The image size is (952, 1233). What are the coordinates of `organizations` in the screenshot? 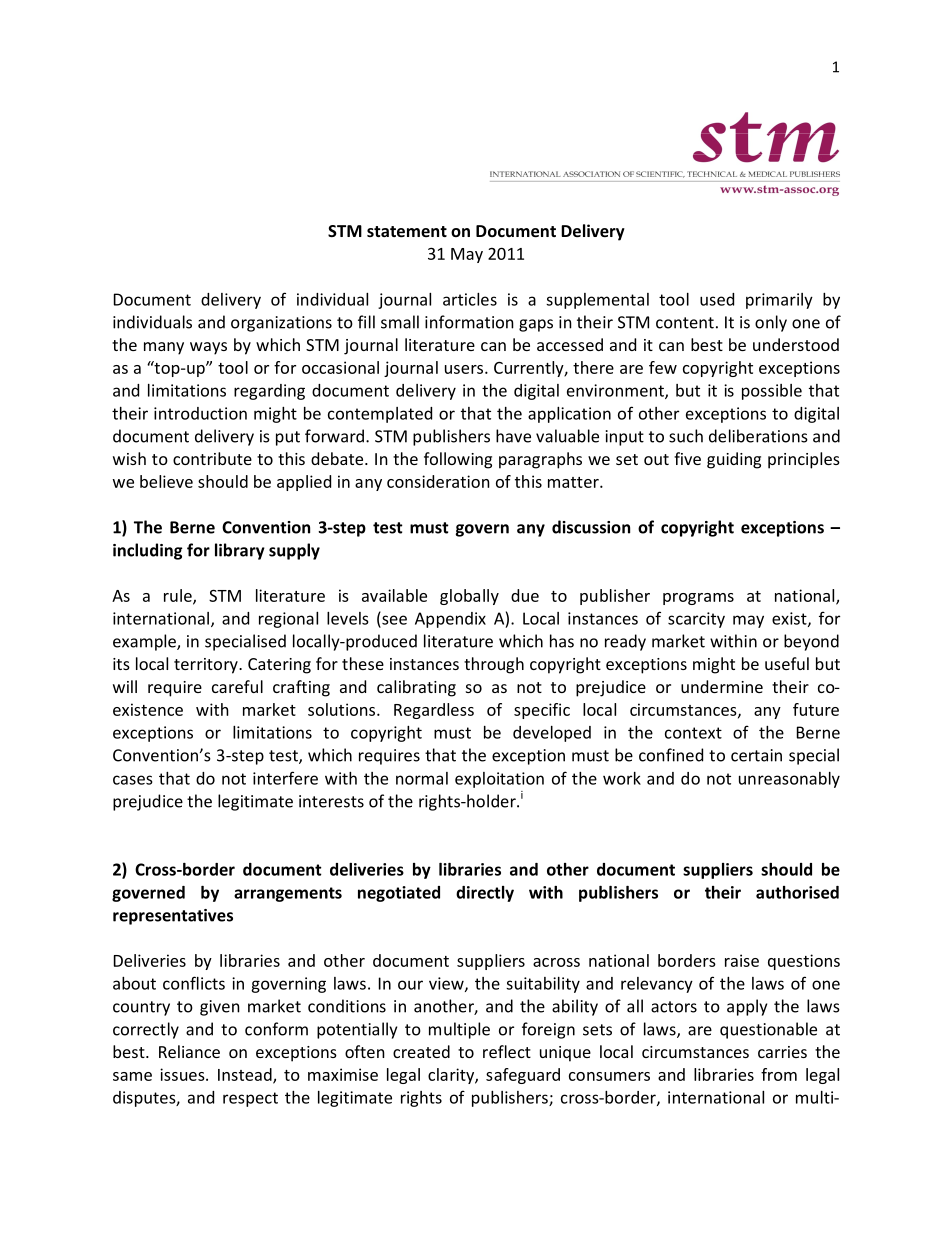 It's located at (281, 324).
